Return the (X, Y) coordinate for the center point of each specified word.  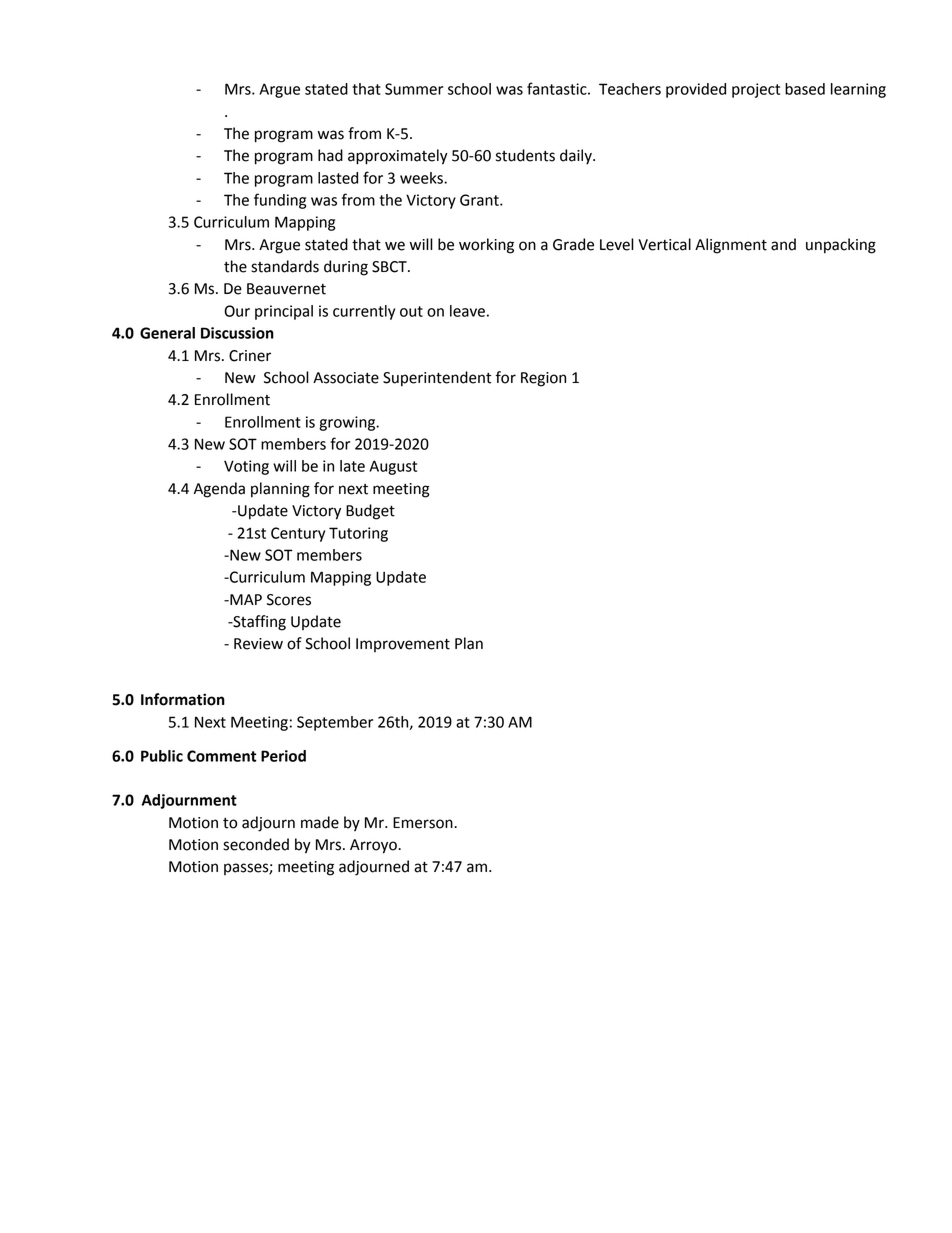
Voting (246, 467)
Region (543, 379)
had (330, 155)
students (525, 155)
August (393, 467)
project (756, 90)
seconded (256, 844)
